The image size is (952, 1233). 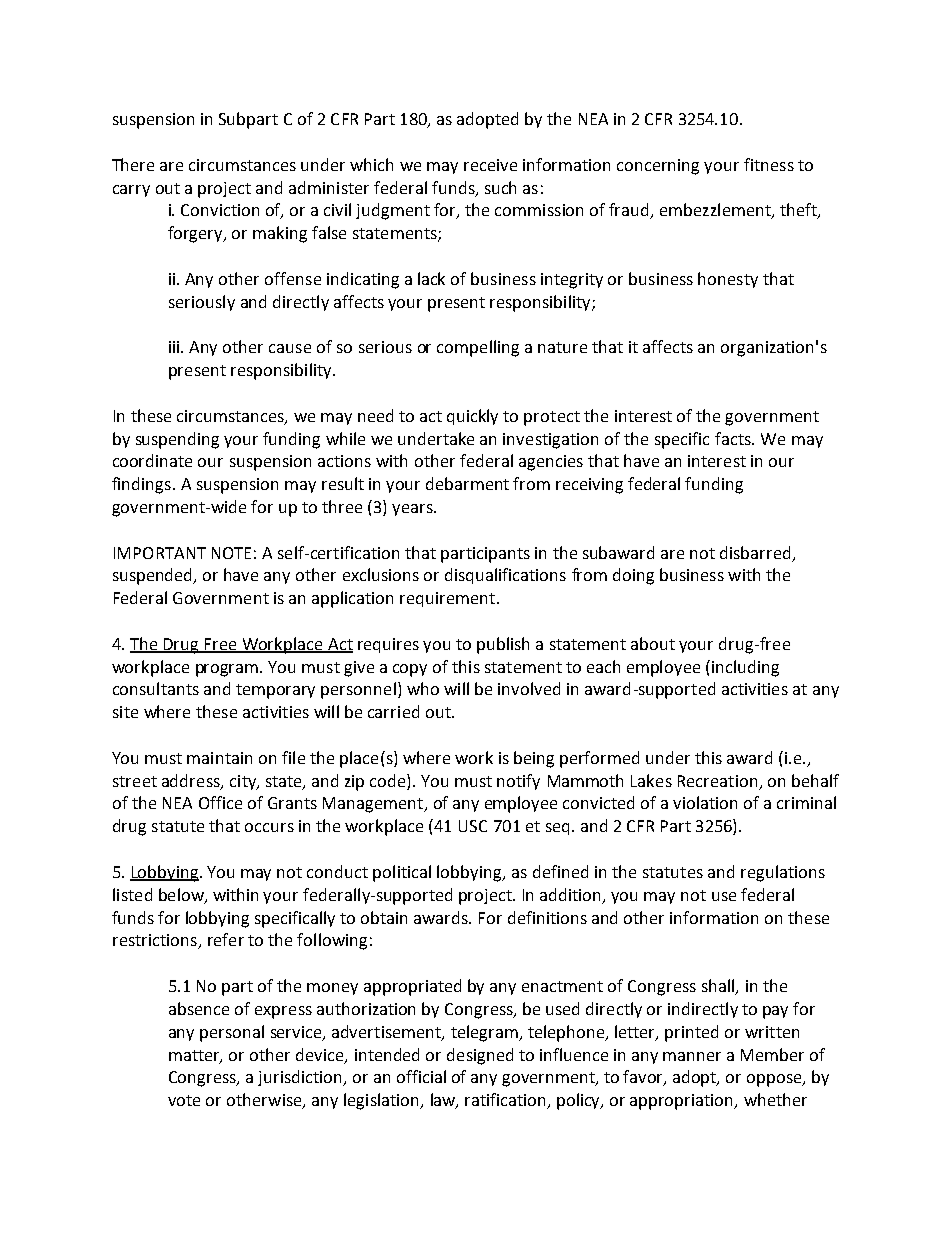 What do you see at coordinates (716, 211) in the image?
I see `embezzlement` at bounding box center [716, 211].
